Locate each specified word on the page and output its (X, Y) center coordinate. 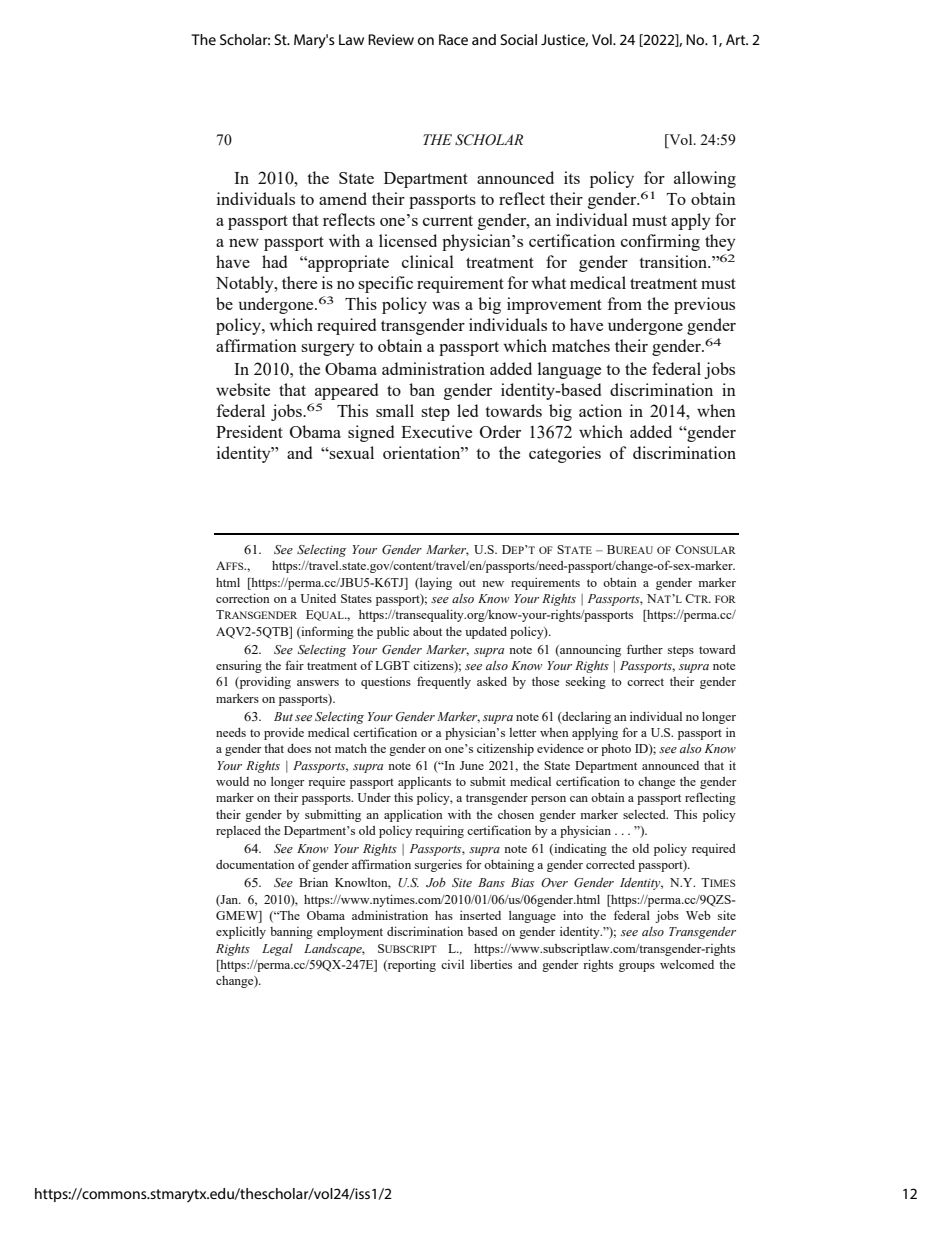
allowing (705, 179)
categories (565, 454)
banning (291, 933)
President (249, 431)
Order (500, 431)
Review (391, 39)
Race (453, 39)
